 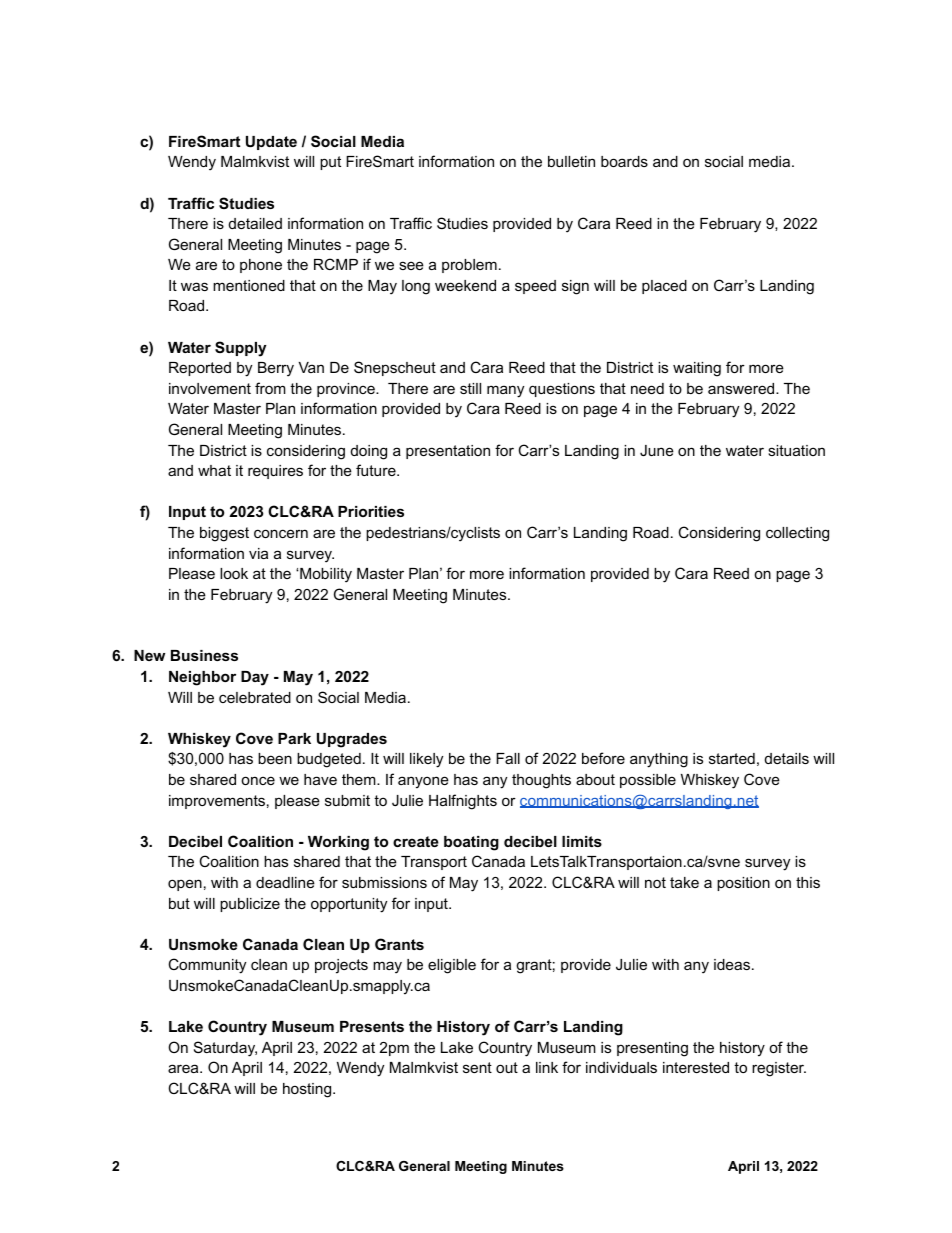 I want to click on Business, so click(x=204, y=655).
